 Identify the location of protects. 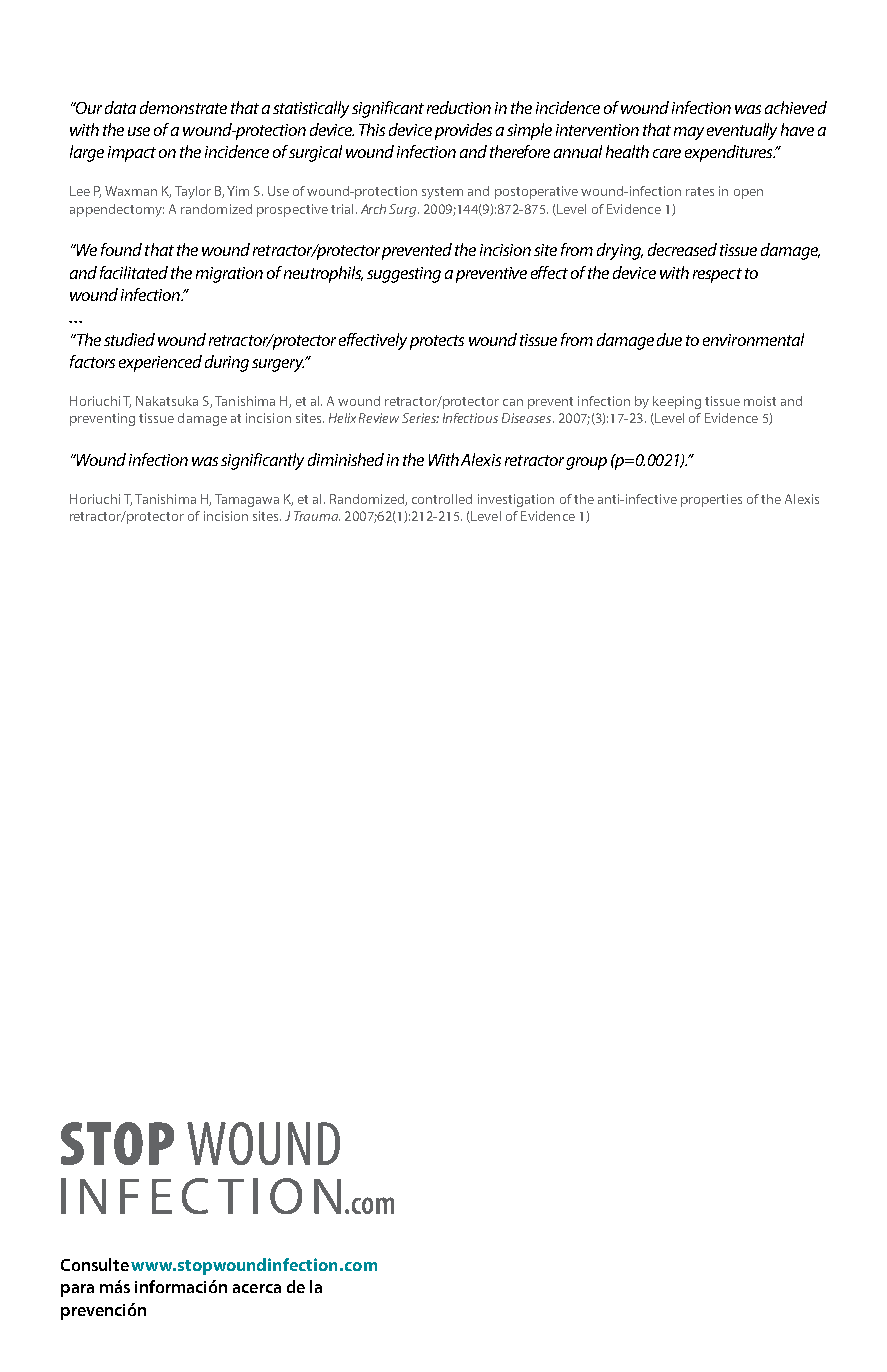
(437, 342).
